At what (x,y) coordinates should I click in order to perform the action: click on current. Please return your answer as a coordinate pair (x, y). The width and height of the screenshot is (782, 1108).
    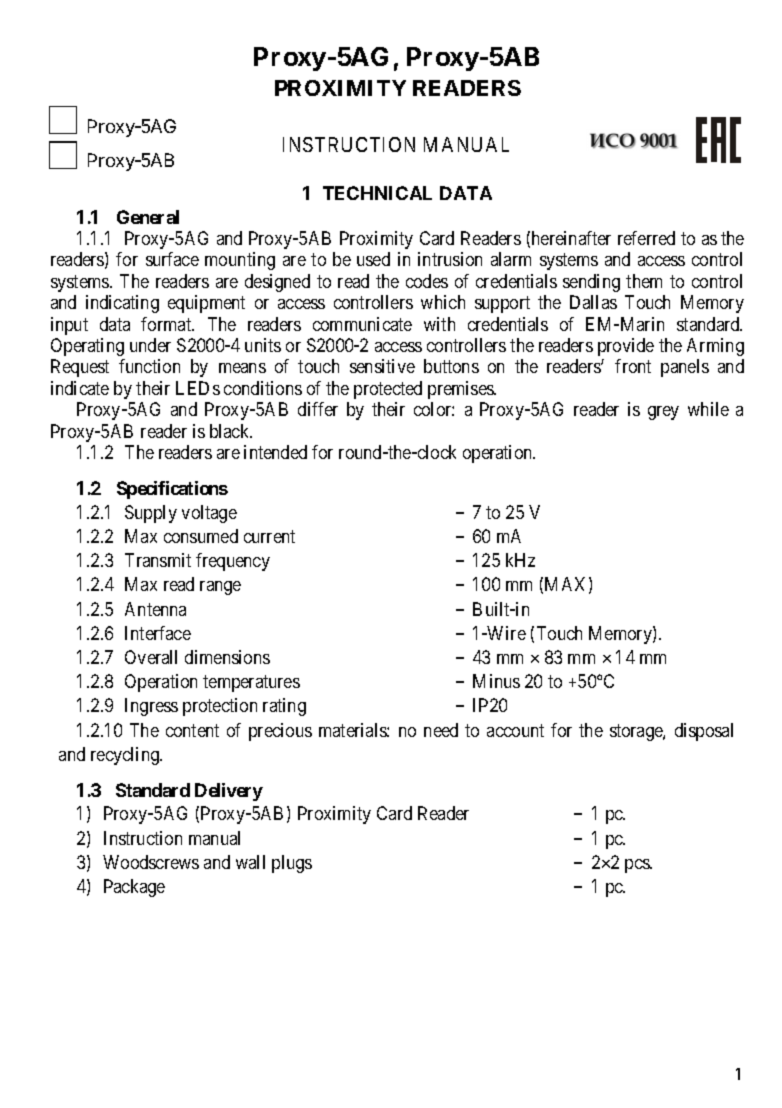
    Looking at the image, I should click on (269, 536).
